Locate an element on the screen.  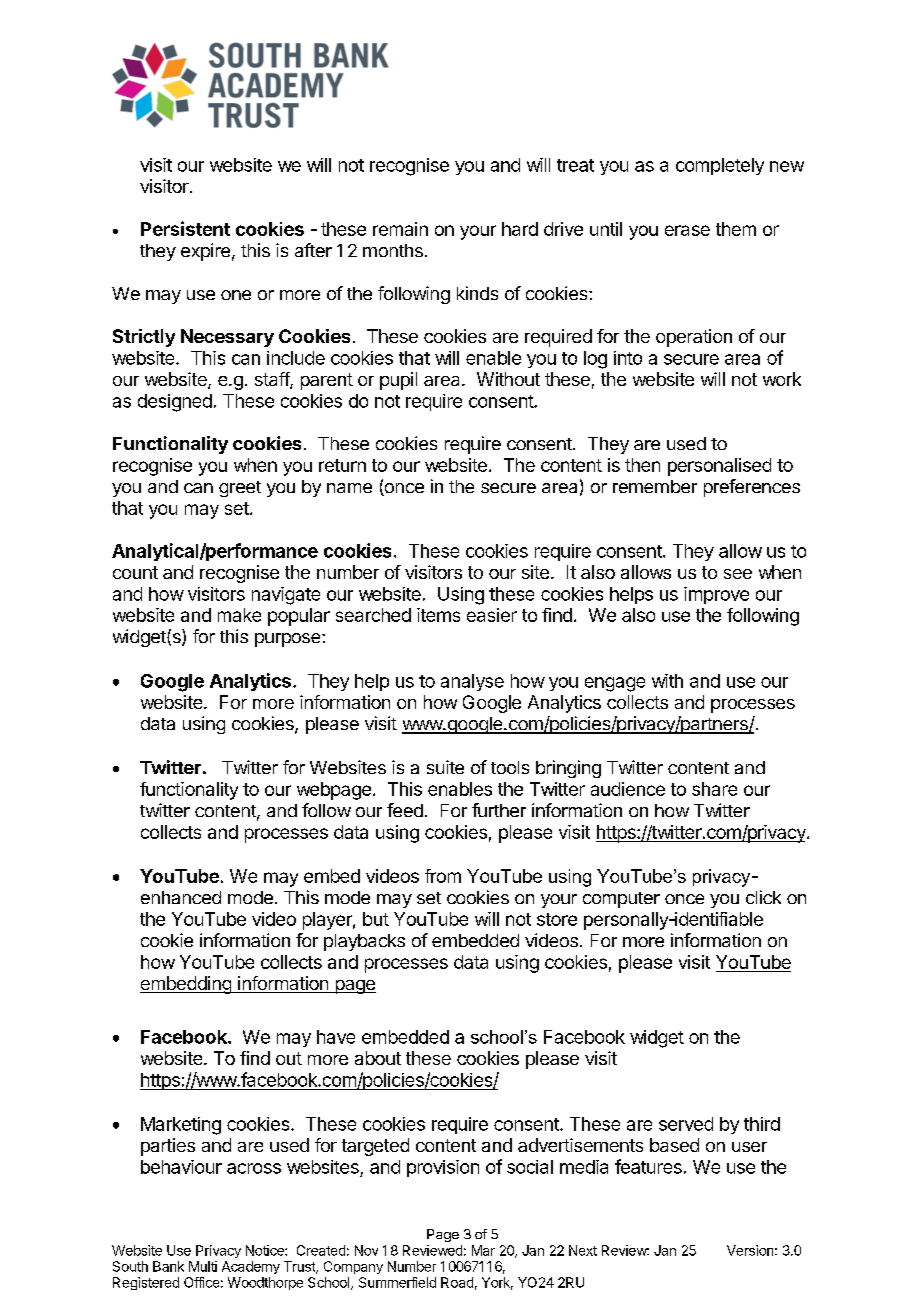
Road is located at coordinates (457, 1282).
